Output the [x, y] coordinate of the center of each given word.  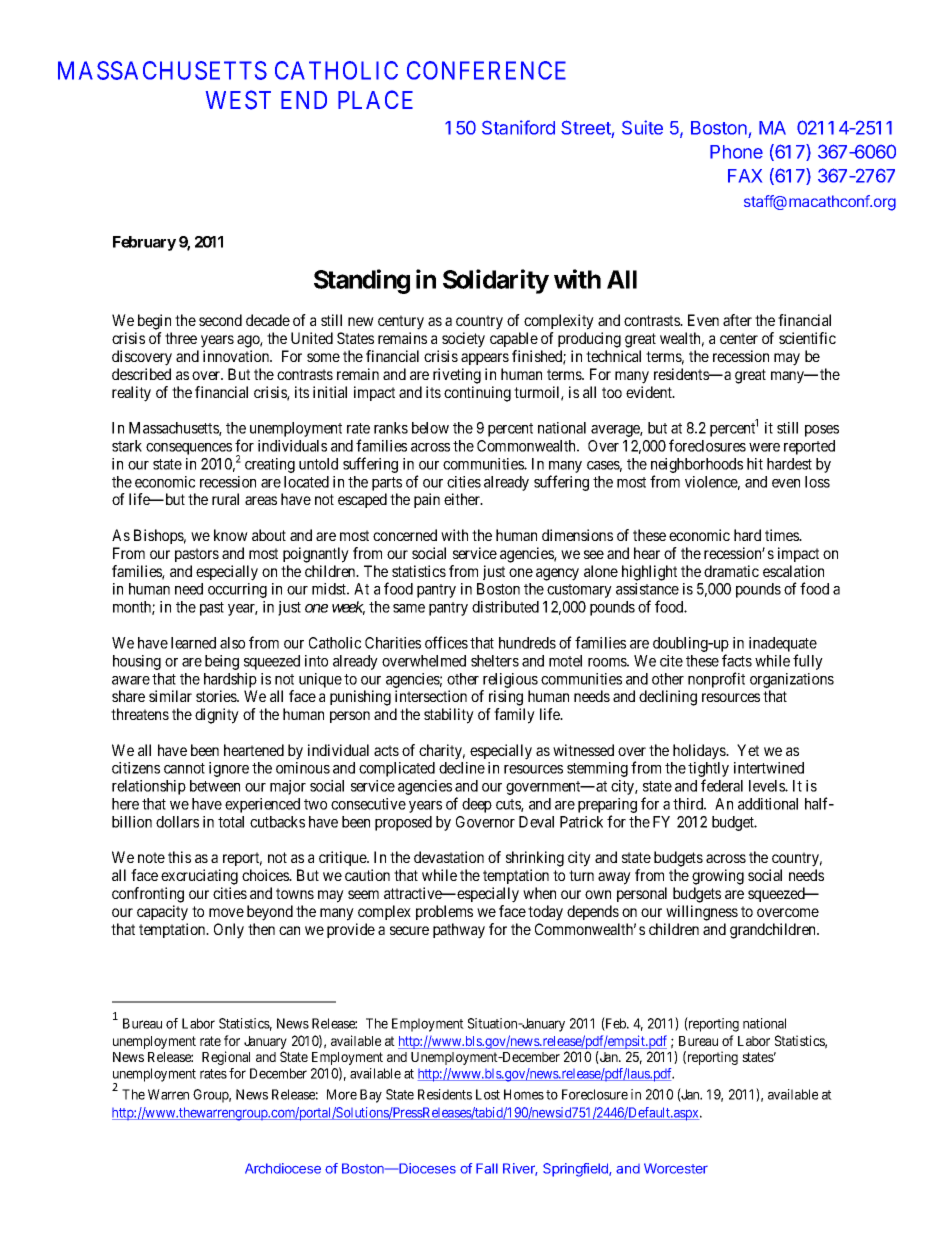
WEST [238, 100]
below [430, 428]
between [215, 786]
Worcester [676, 1168]
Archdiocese [283, 1168]
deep [477, 805]
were [764, 447]
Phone [736, 152]
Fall [487, 1168]
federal [722, 785]
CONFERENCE [486, 70]
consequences [189, 449]
